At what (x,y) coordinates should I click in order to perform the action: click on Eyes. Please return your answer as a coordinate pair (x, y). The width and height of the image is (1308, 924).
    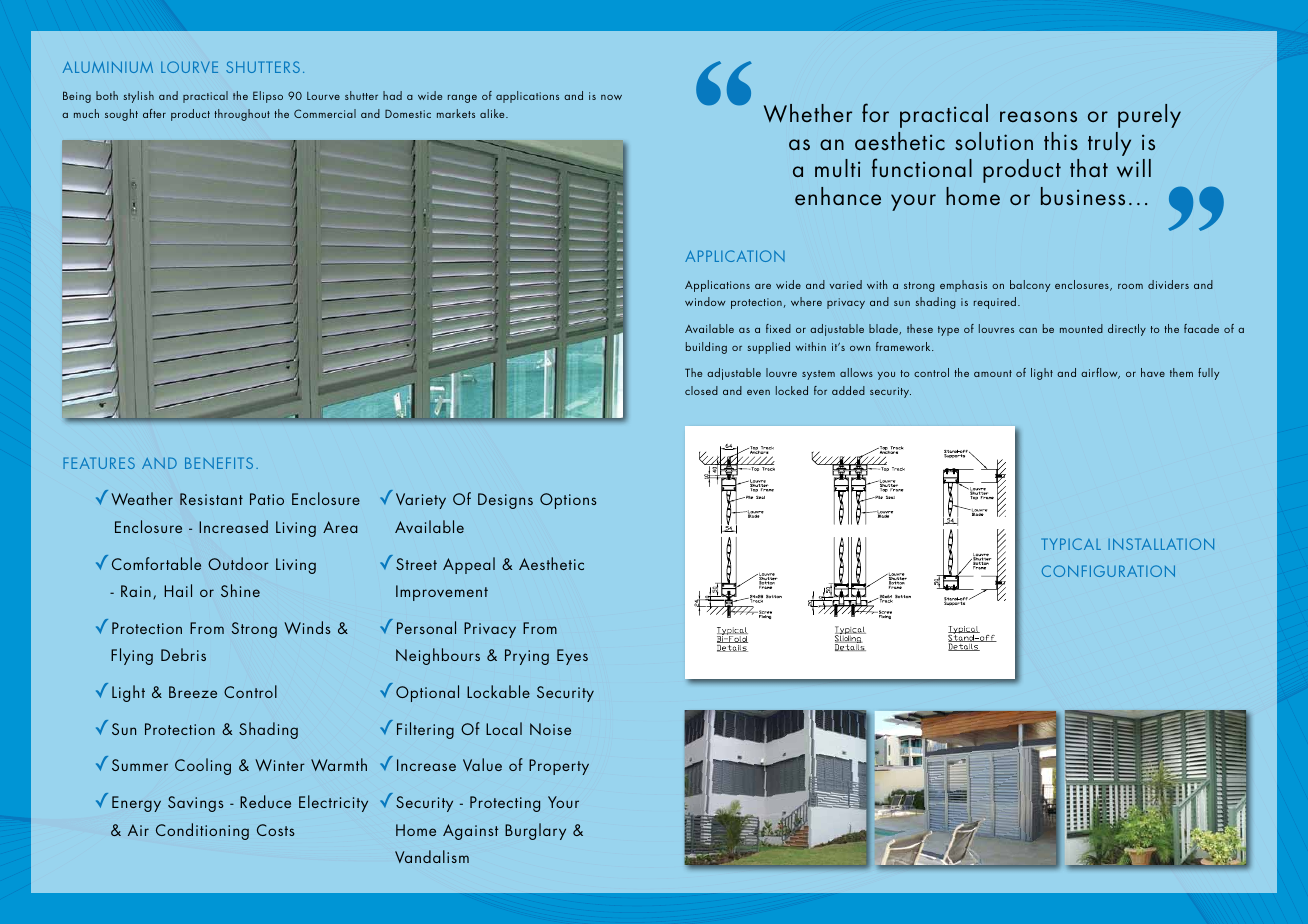
    Looking at the image, I should click on (572, 657).
